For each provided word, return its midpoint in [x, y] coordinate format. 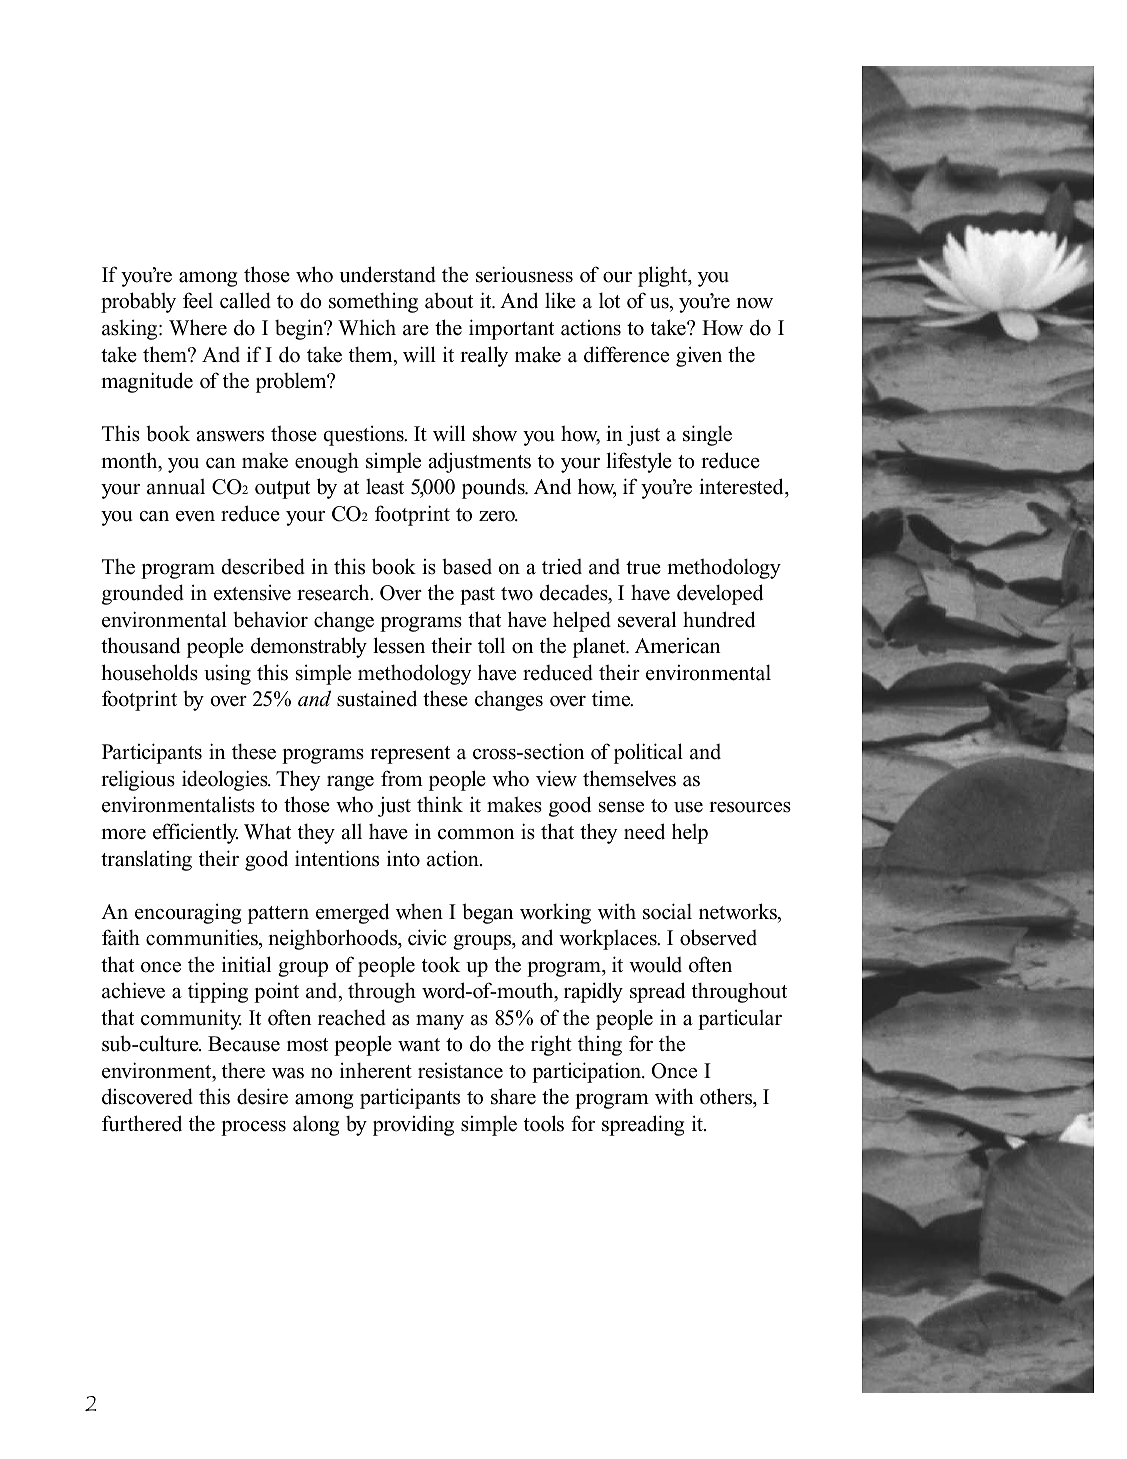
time [612, 699]
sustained [377, 698]
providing [413, 1125]
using [227, 674]
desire [262, 1096]
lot [609, 300]
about [449, 300]
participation [588, 1072]
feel [198, 300]
